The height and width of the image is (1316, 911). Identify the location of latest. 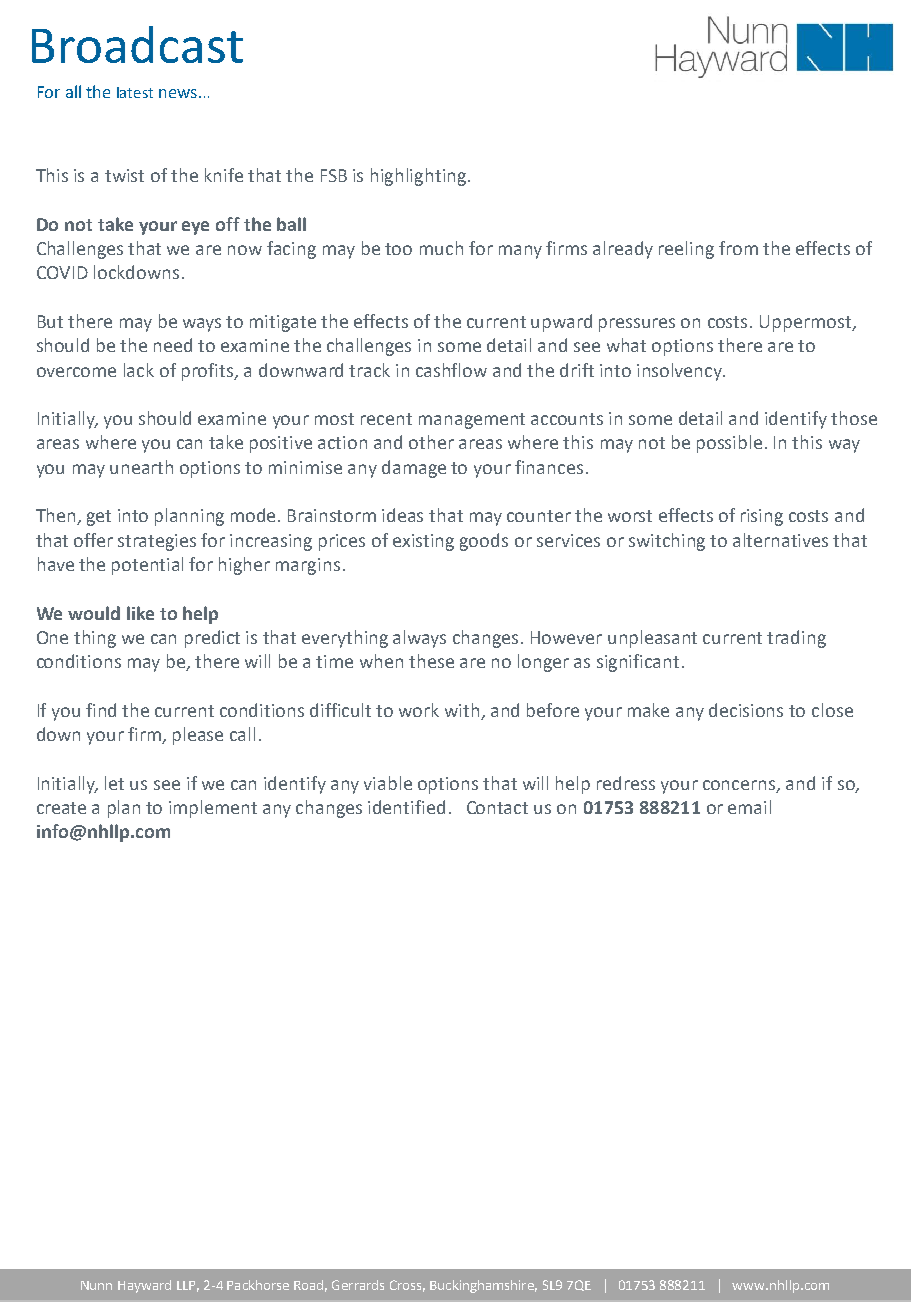
(135, 92).
